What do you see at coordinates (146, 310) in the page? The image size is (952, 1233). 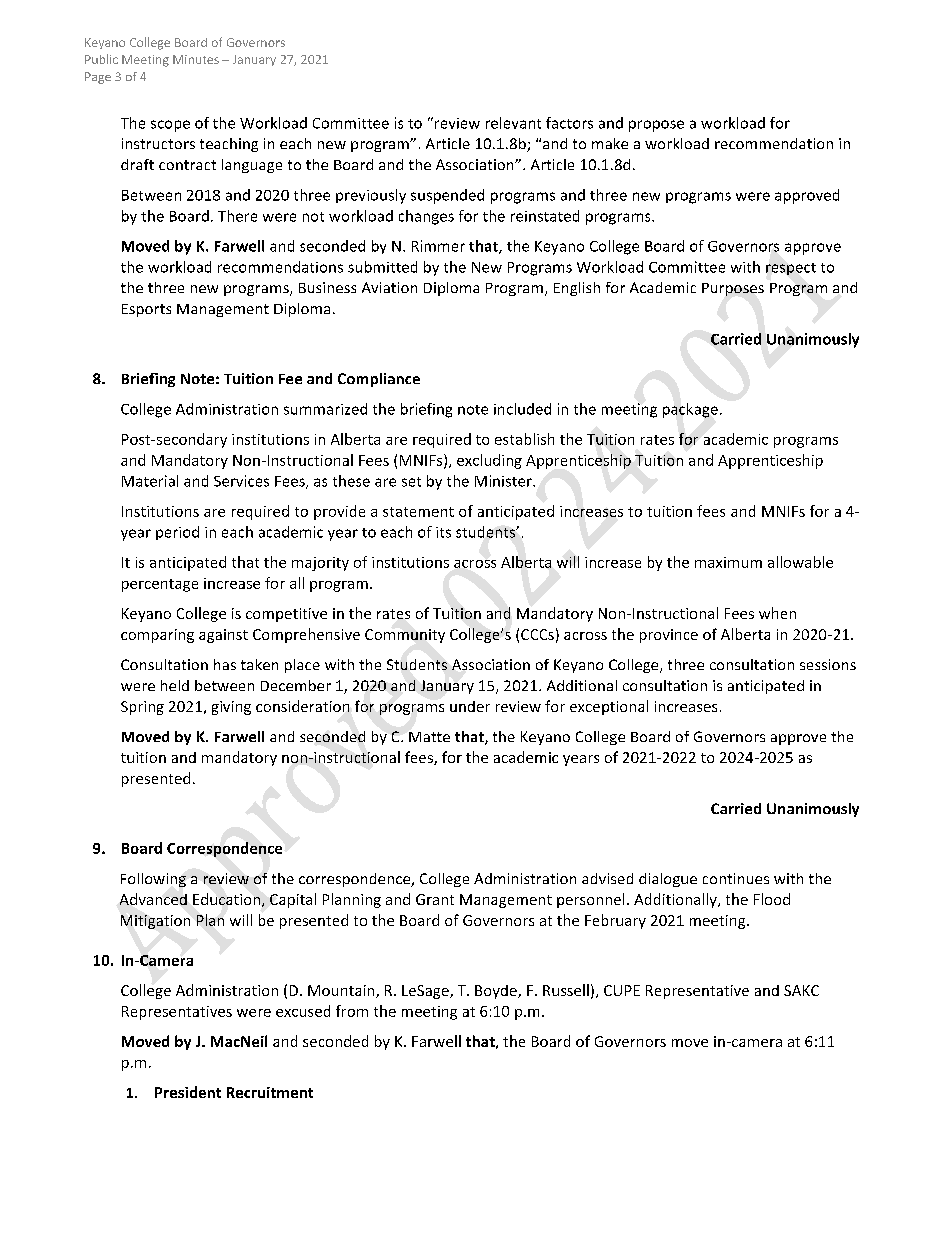 I see `Esports` at bounding box center [146, 310].
